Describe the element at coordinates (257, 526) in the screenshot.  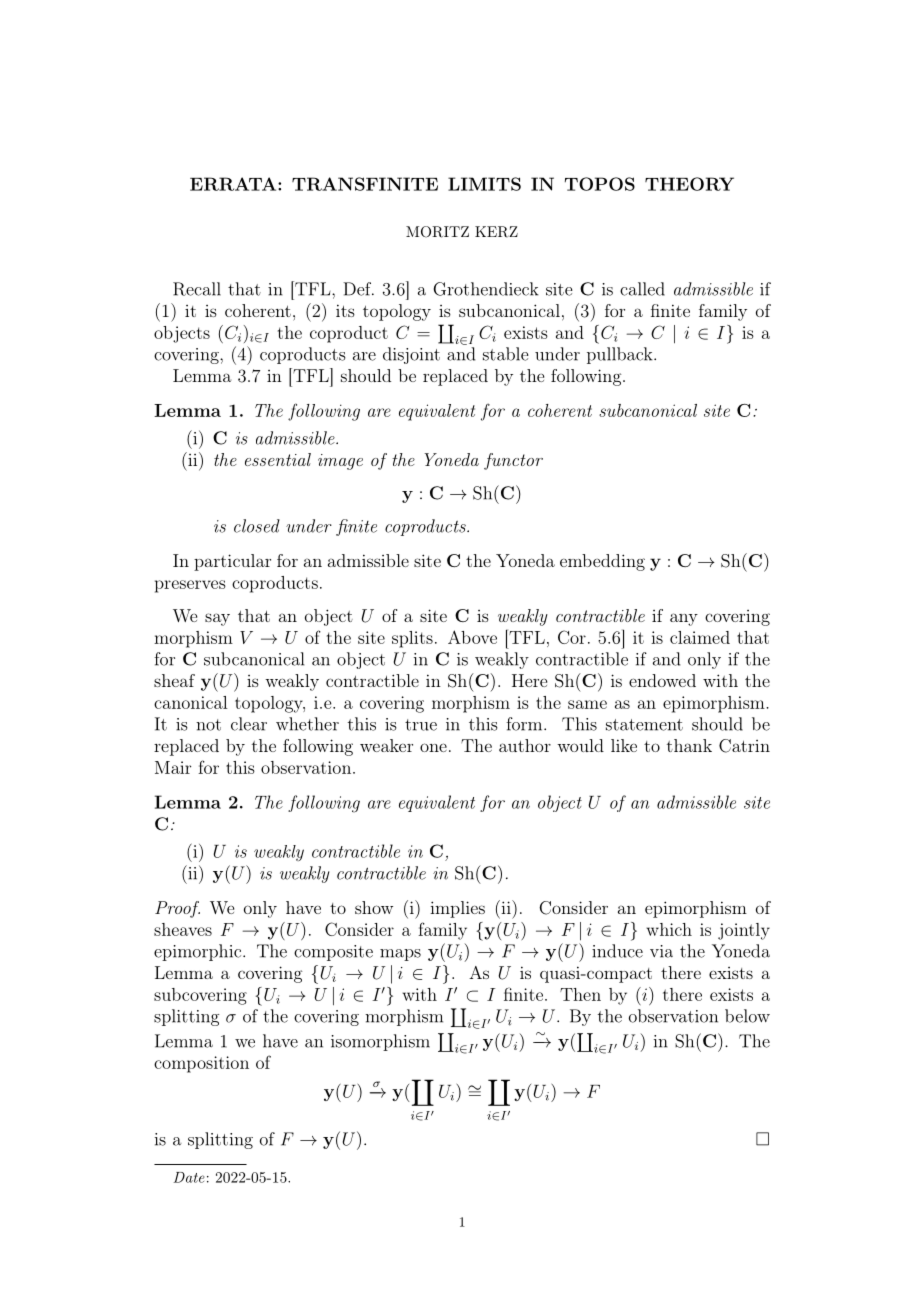
I see `closed` at that location.
